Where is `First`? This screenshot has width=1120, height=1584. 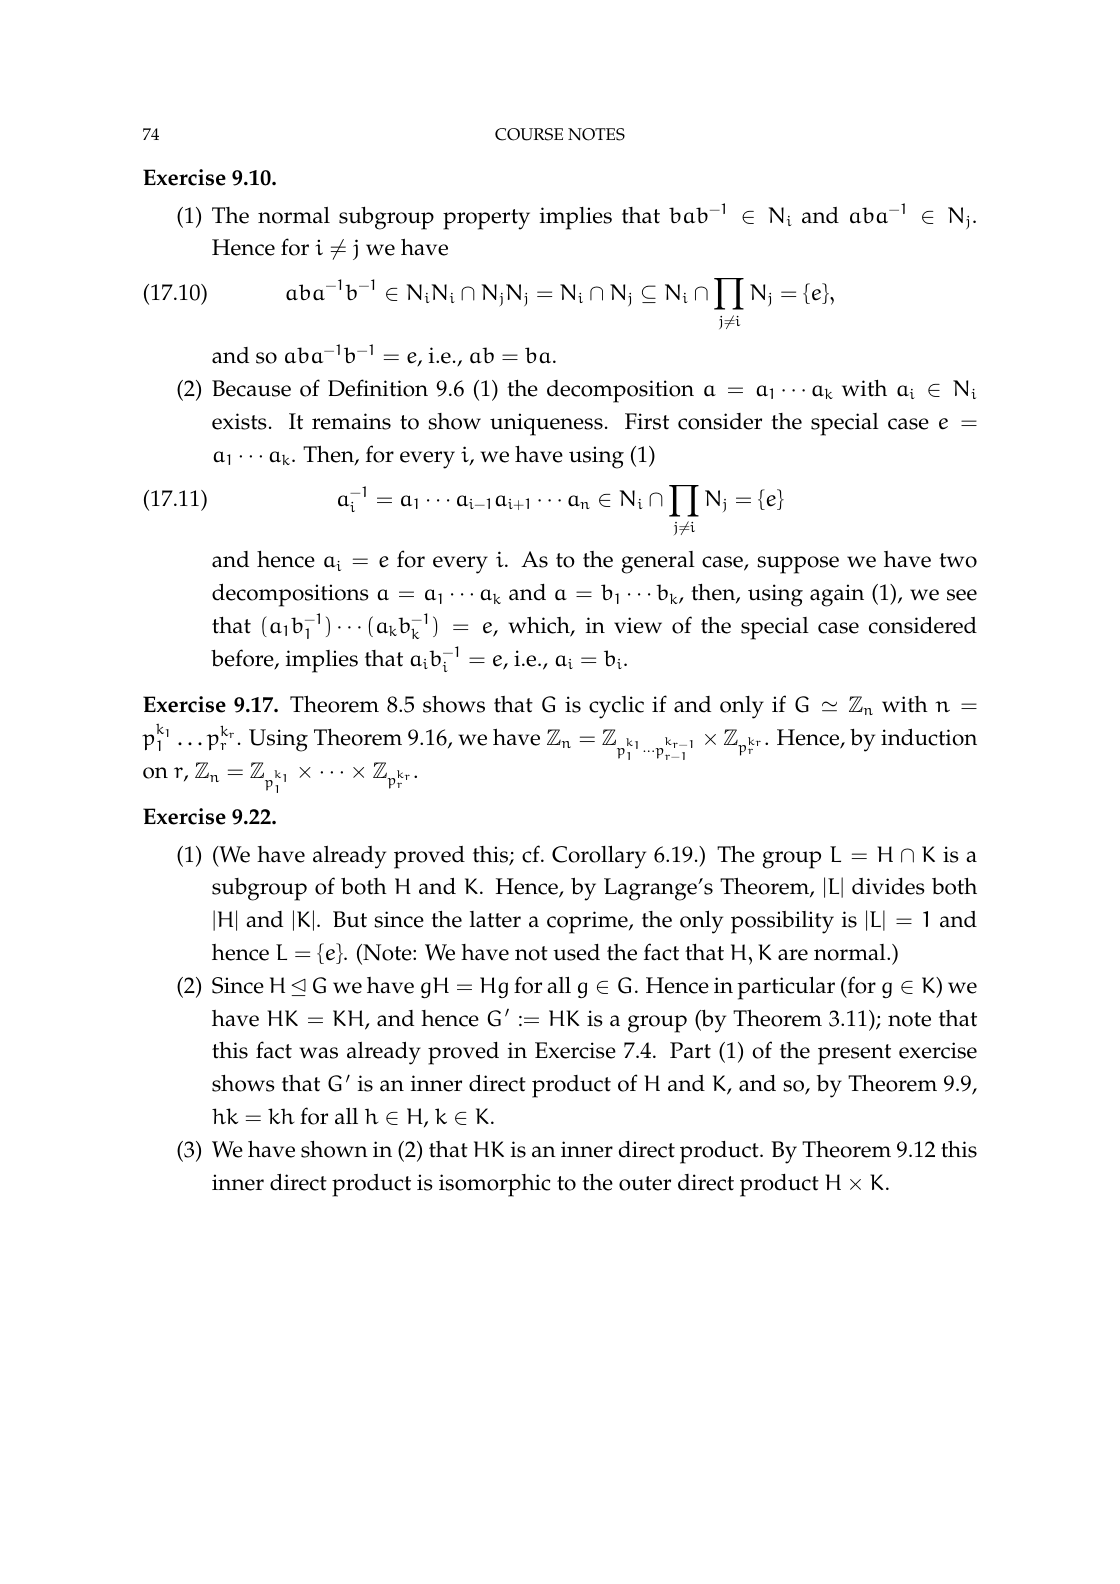 First is located at coordinates (647, 421).
